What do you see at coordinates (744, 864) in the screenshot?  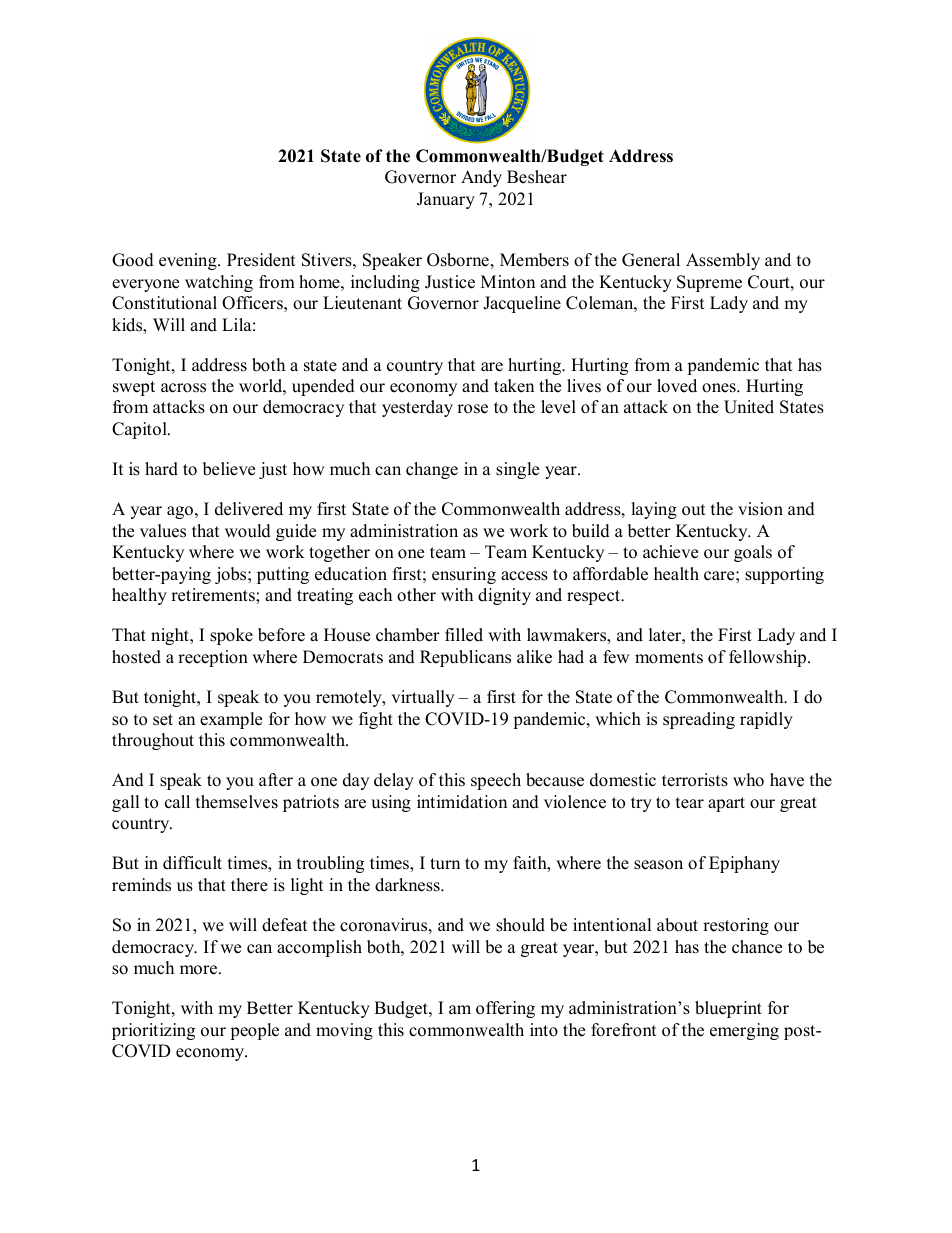 I see `Epiphany` at bounding box center [744, 864].
